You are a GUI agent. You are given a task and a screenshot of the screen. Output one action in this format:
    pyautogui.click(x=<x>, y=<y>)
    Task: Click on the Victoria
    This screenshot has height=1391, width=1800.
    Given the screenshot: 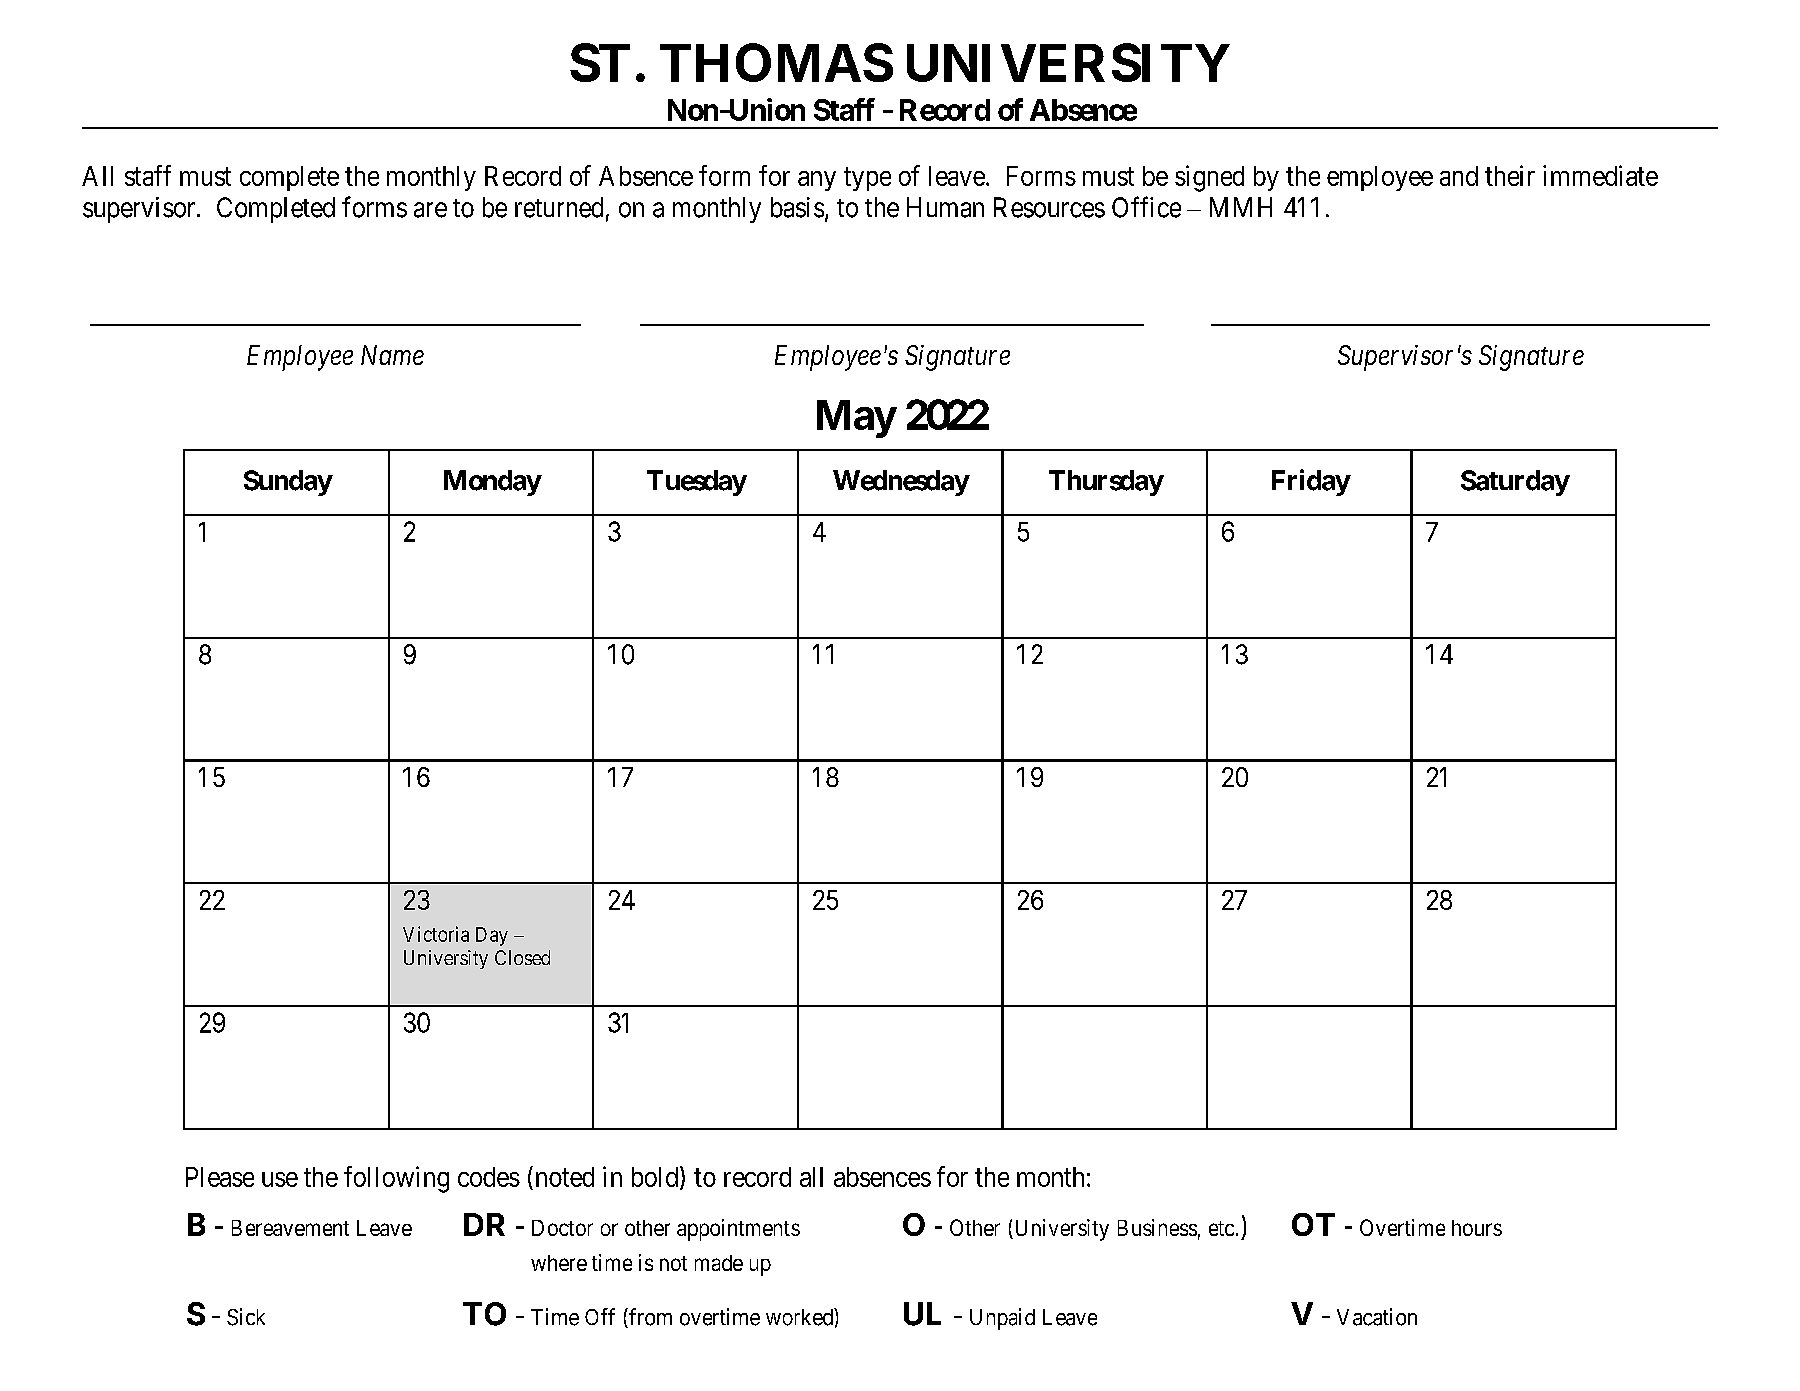 What is the action you would take?
    pyautogui.click(x=436, y=934)
